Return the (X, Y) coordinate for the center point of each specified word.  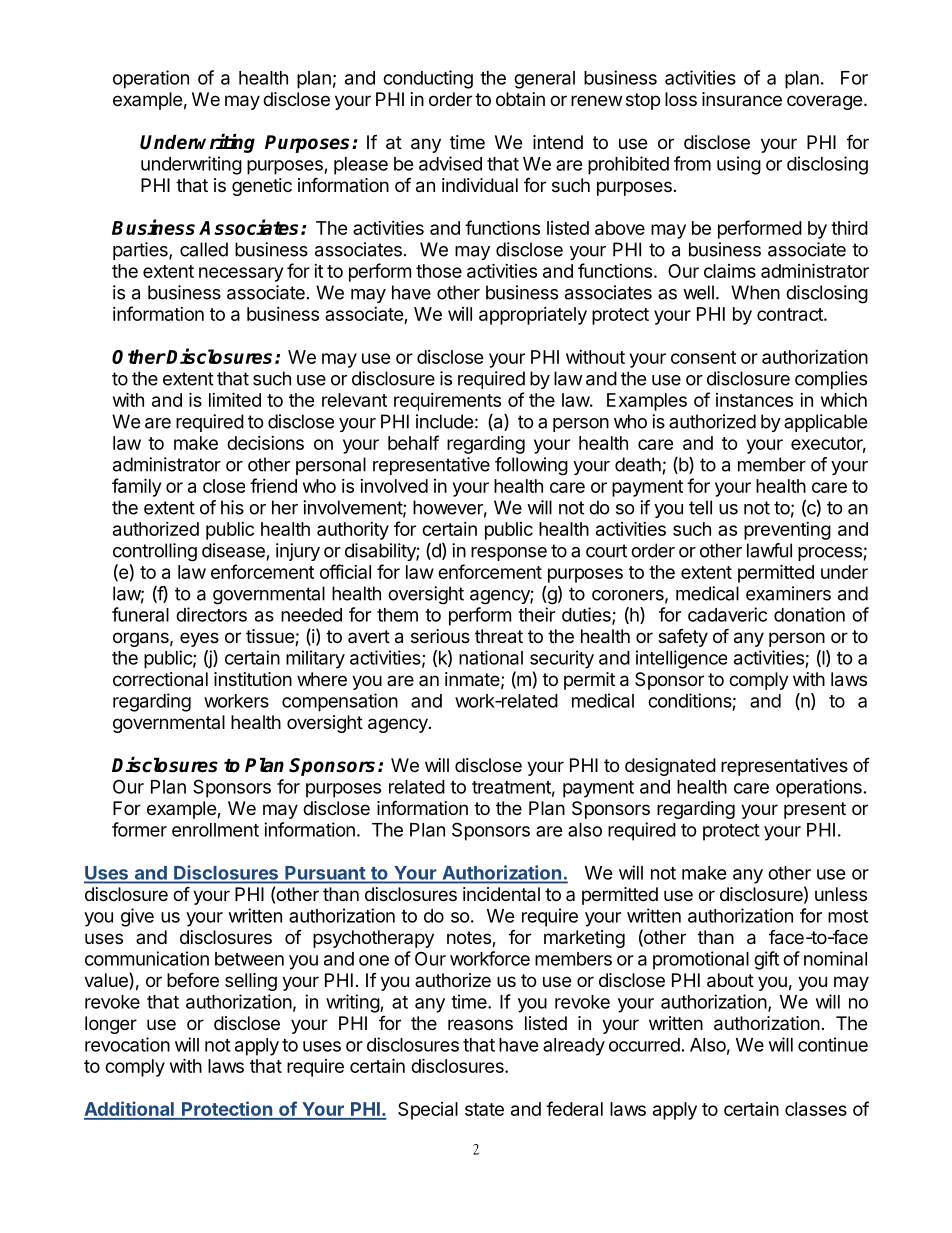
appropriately (533, 316)
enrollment (215, 830)
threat (499, 636)
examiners (788, 593)
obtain (520, 99)
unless (841, 894)
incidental (501, 894)
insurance (742, 99)
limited (235, 399)
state (484, 1109)
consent (703, 357)
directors (211, 614)
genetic (262, 187)
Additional (130, 1110)
